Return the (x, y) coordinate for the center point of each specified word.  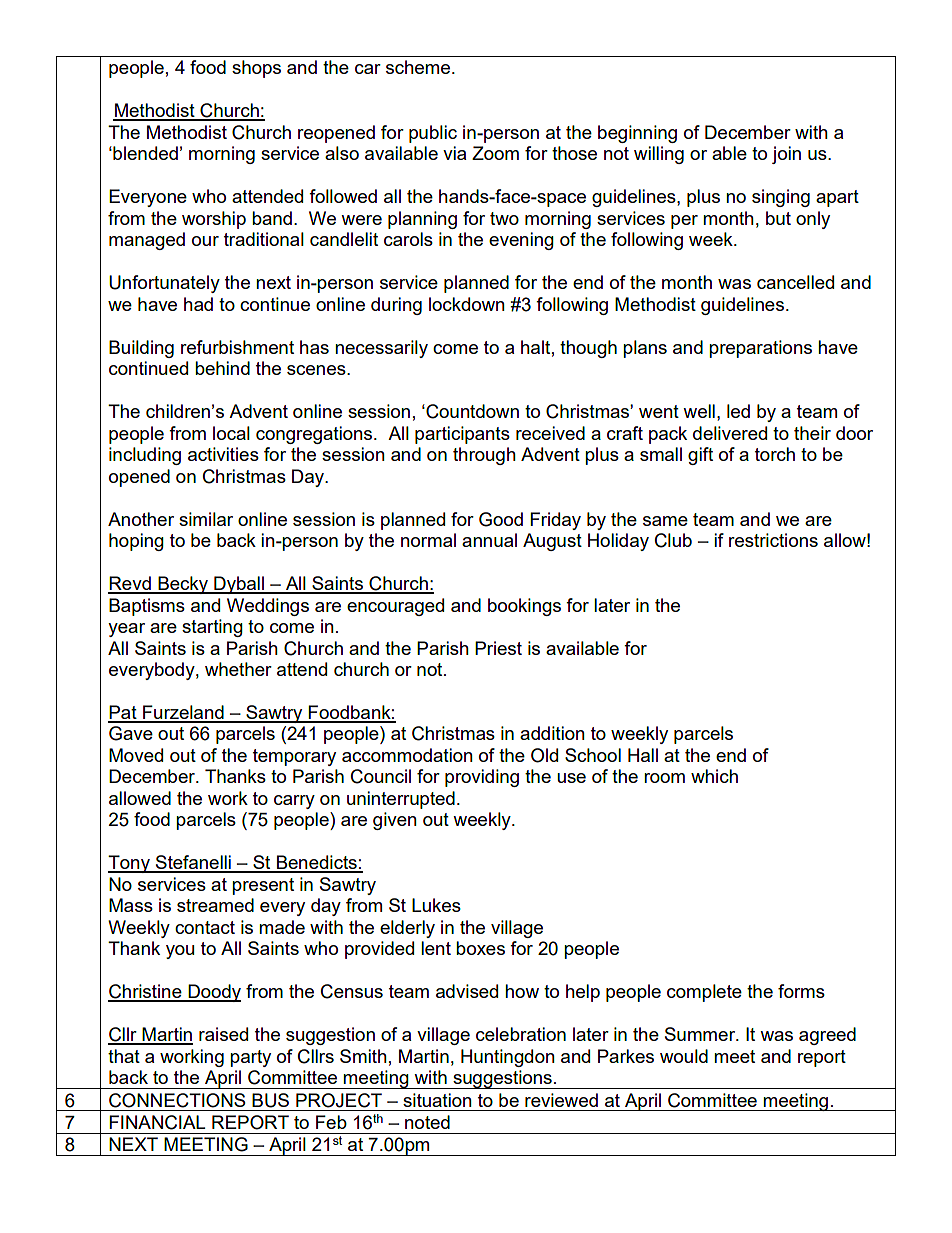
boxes (480, 948)
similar (206, 519)
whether (238, 669)
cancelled (795, 282)
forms (801, 991)
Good (501, 519)
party (250, 1058)
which (714, 776)
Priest (498, 648)
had (198, 304)
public (433, 134)
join (786, 155)
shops (256, 69)
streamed (215, 905)
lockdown (467, 304)
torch (775, 454)
